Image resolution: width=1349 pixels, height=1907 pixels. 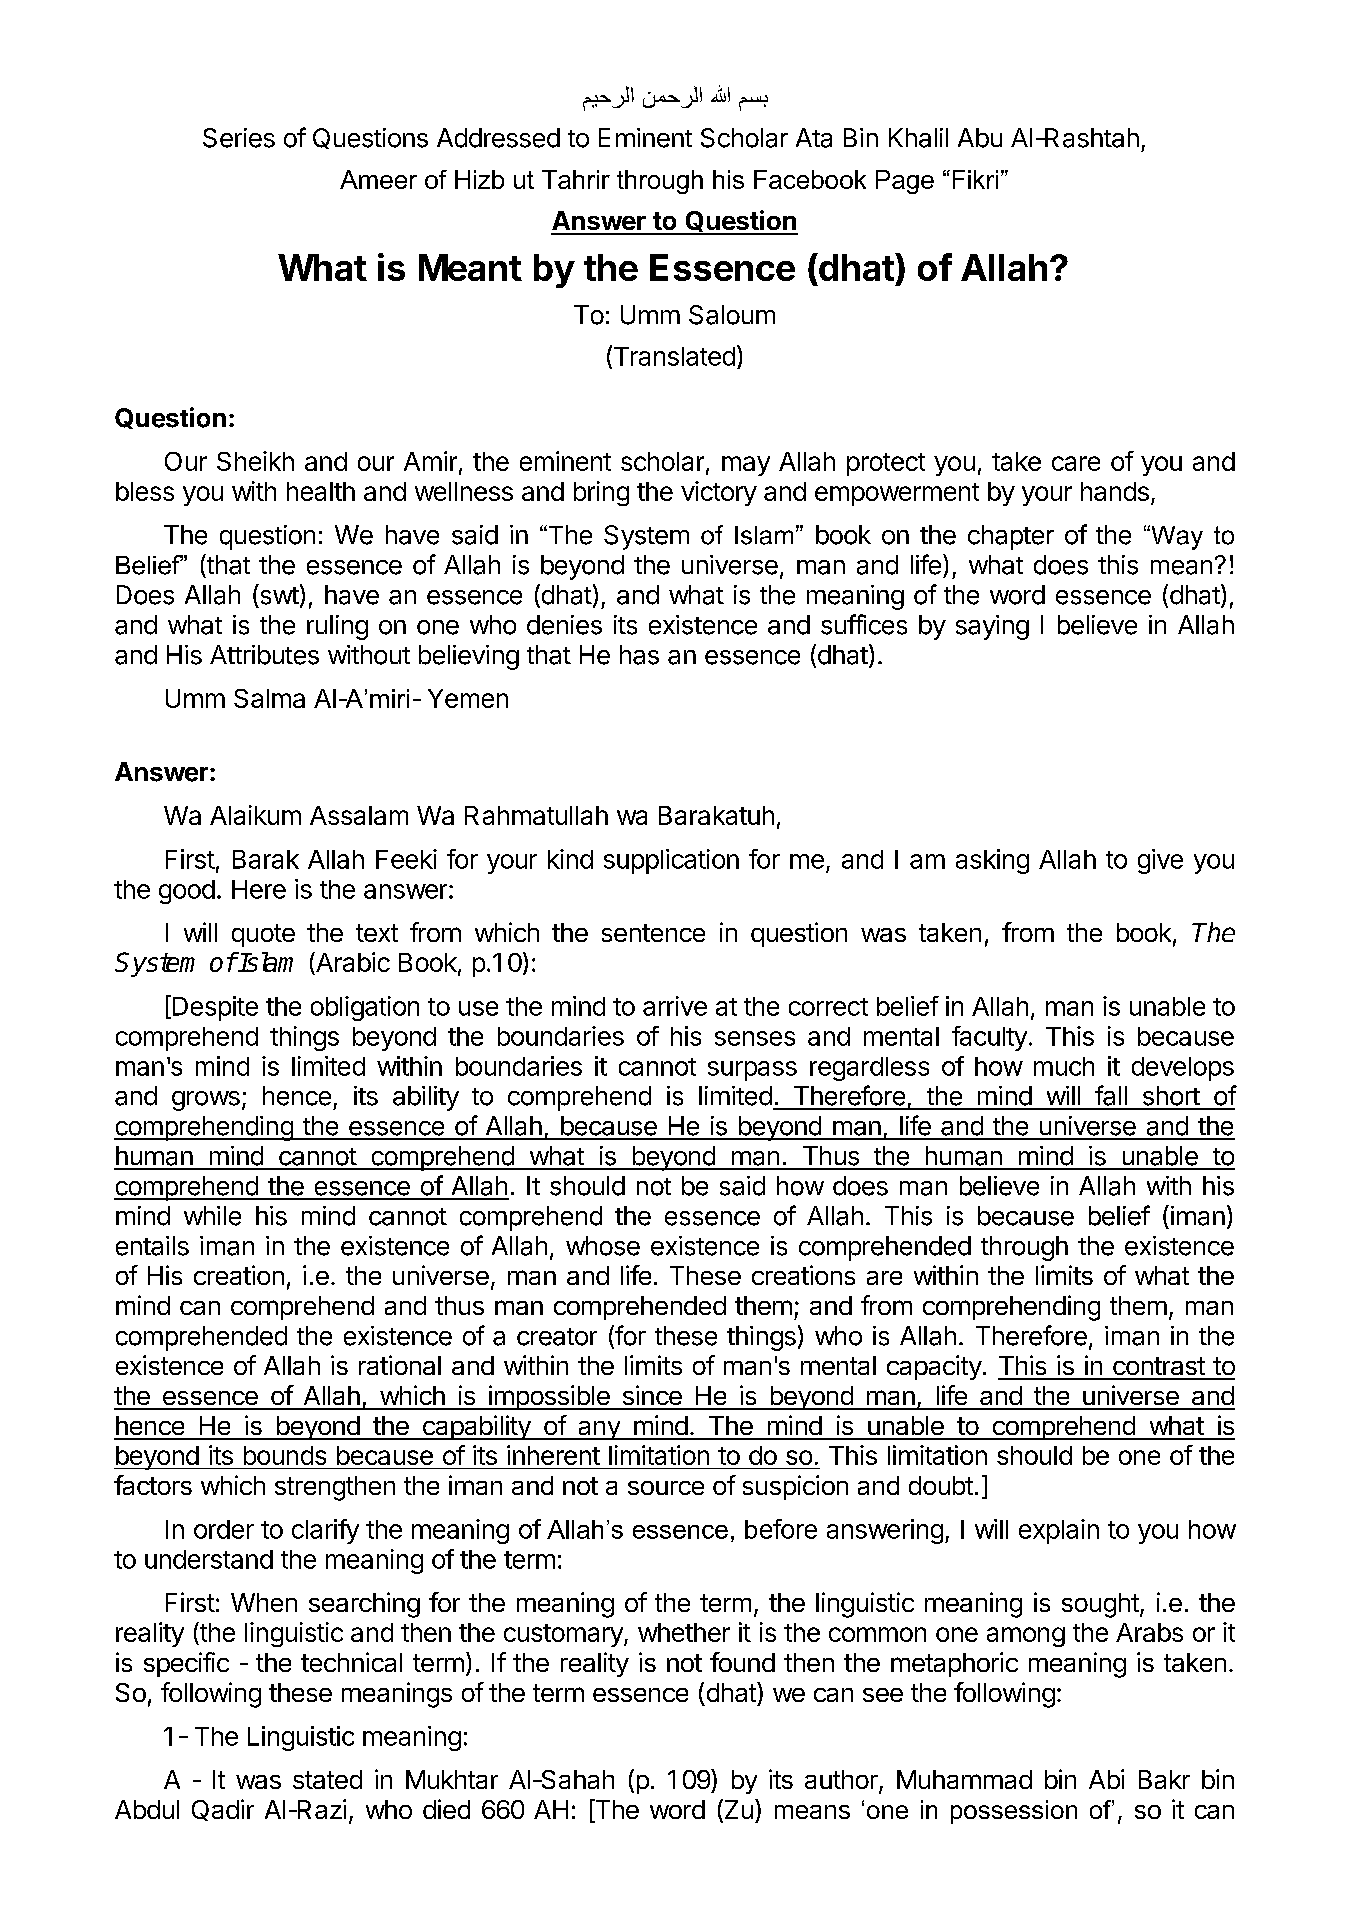 What do you see at coordinates (934, 1367) in the screenshot?
I see `capacity` at bounding box center [934, 1367].
